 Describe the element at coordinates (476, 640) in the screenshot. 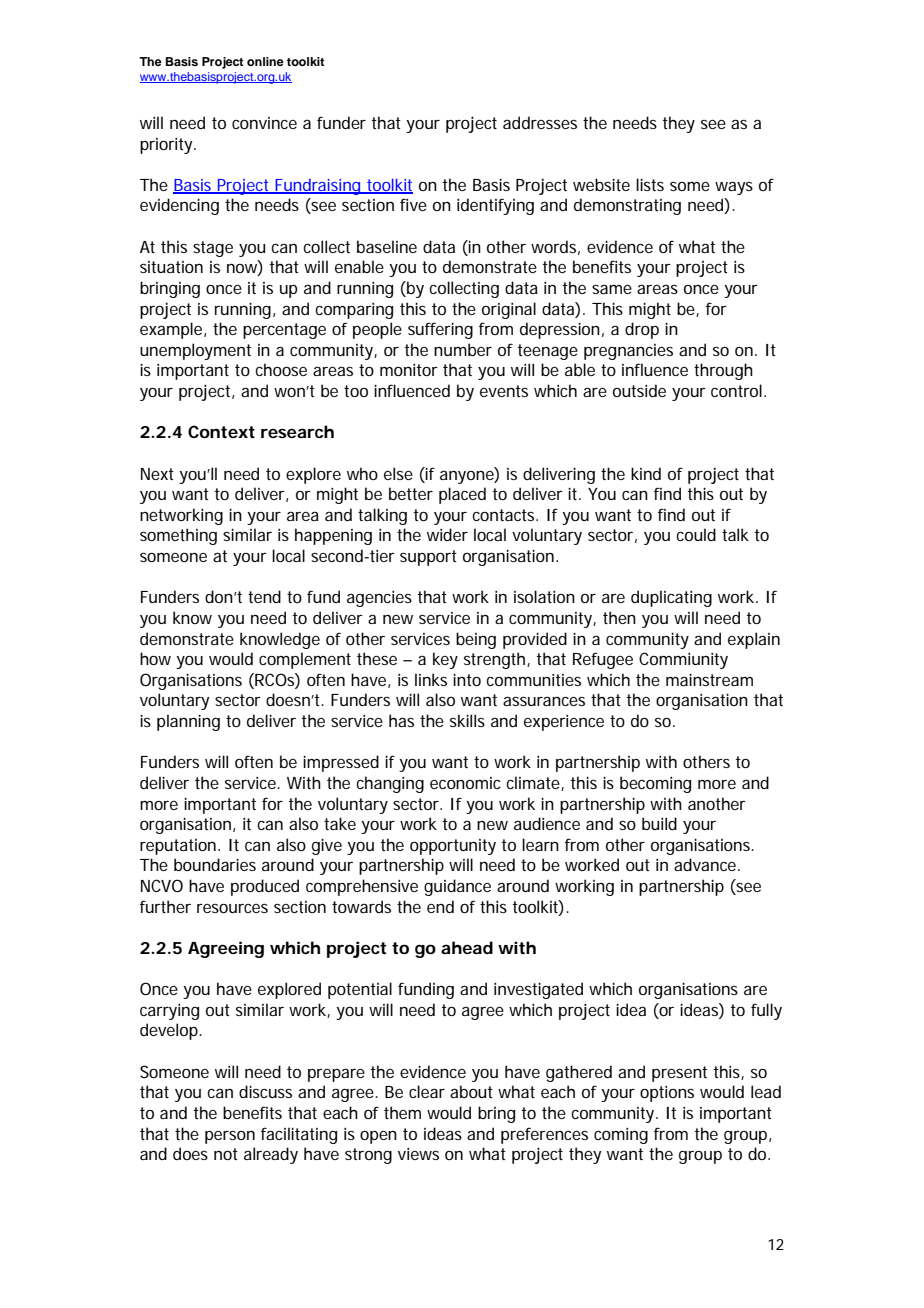

I see `being` at that location.
